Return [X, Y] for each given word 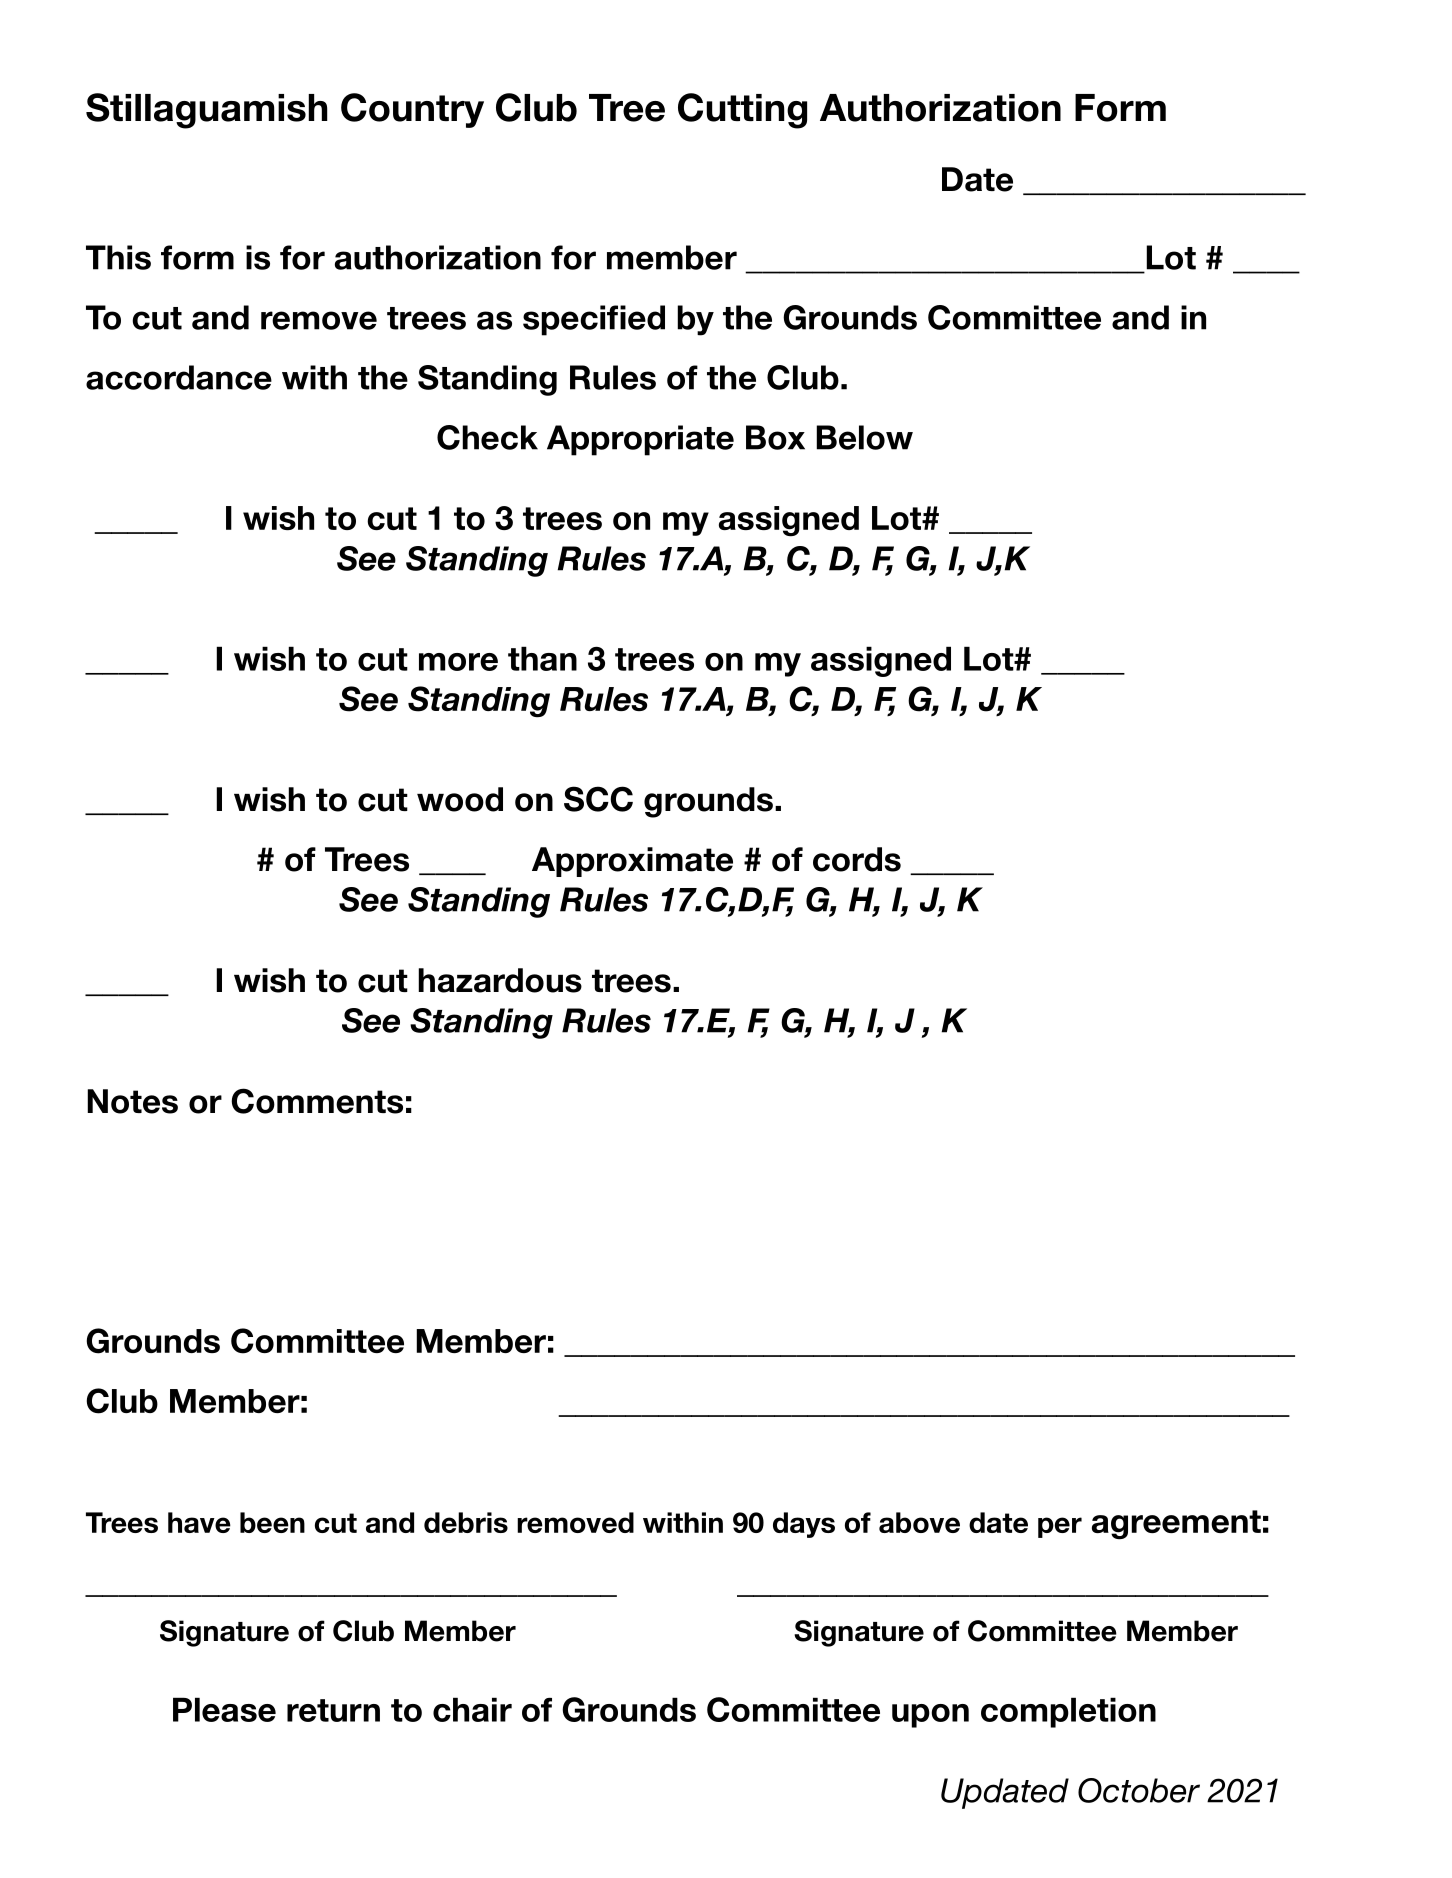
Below [864, 437]
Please [224, 1709]
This [118, 257]
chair [472, 1709]
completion [1068, 1712]
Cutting [742, 111]
